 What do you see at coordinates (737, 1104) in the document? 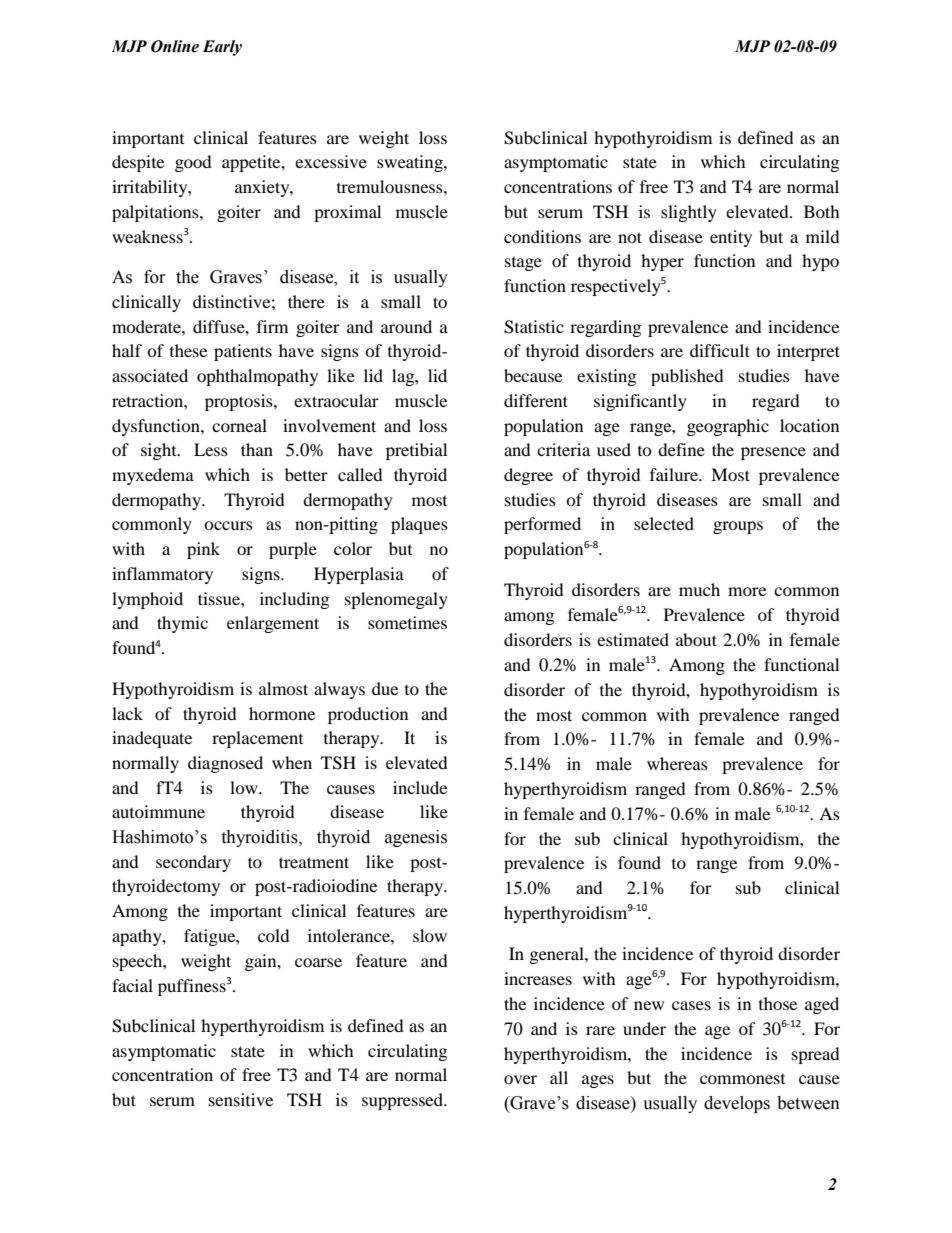
I see `develops` at bounding box center [737, 1104].
